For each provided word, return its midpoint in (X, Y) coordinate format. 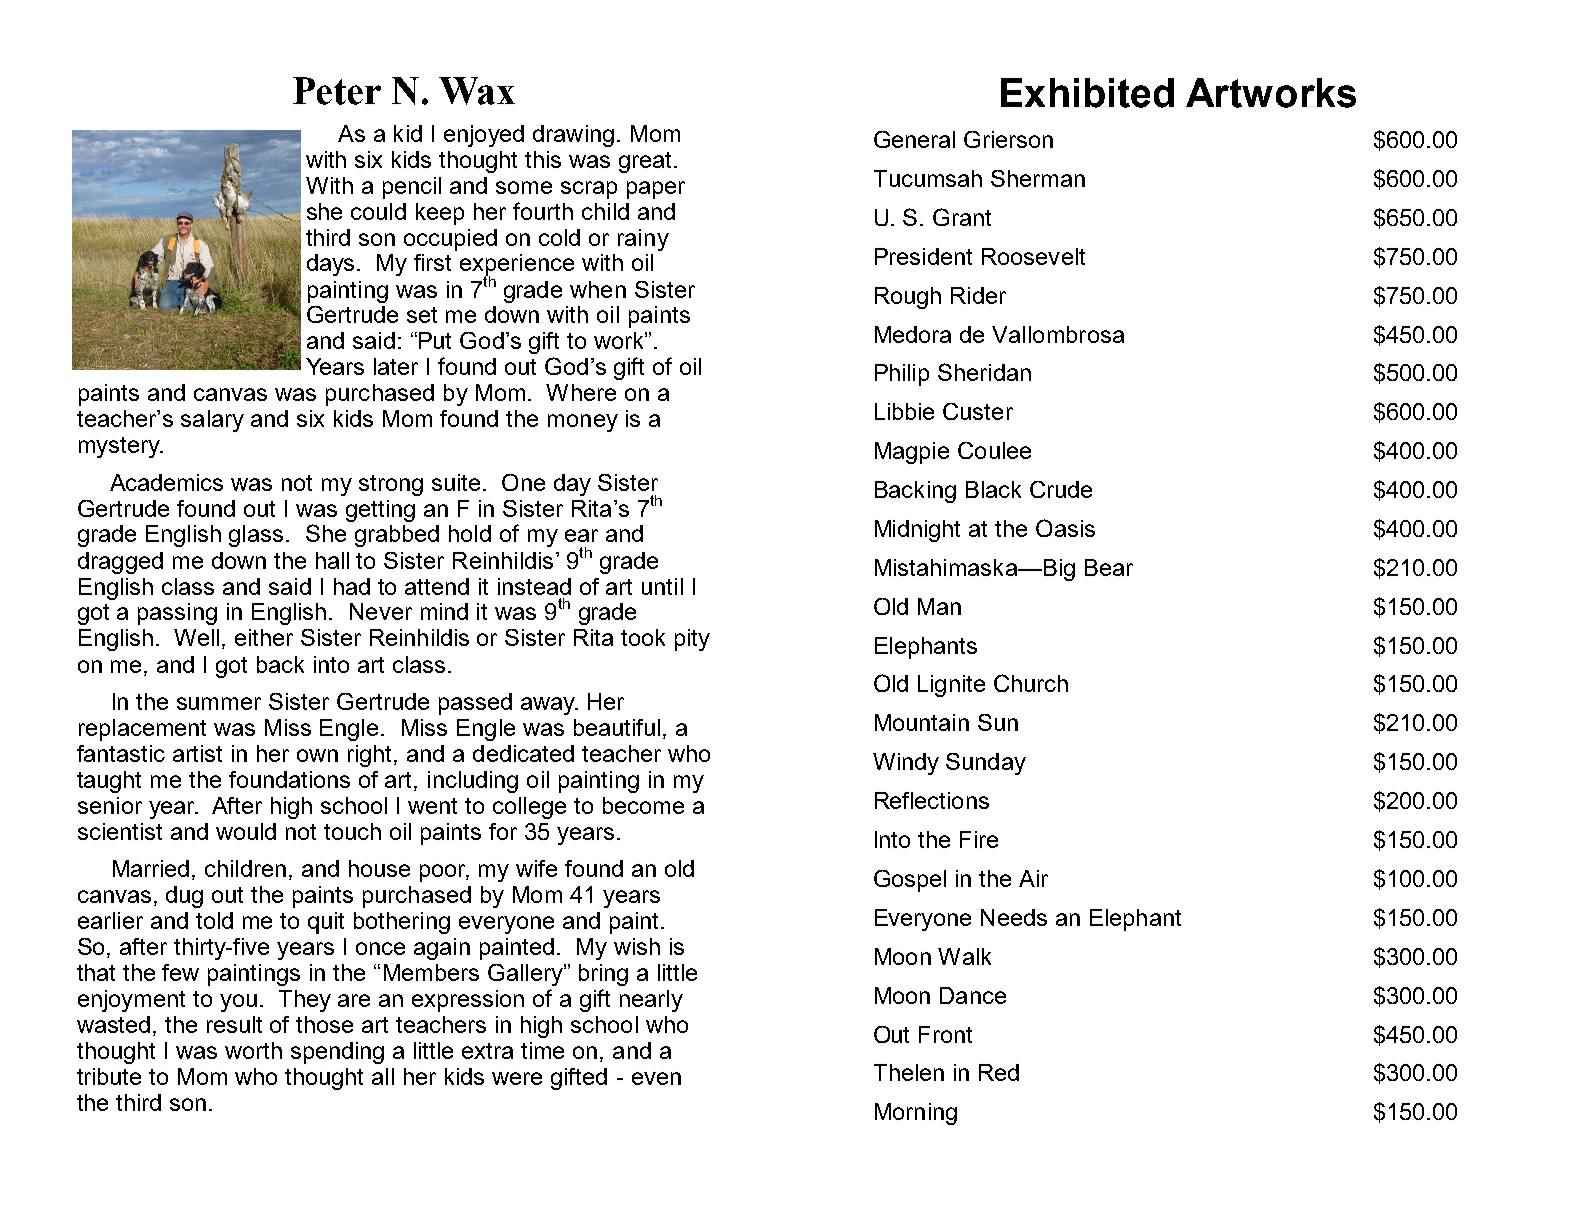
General (914, 139)
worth (253, 1050)
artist (197, 753)
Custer (978, 411)
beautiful (617, 727)
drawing (573, 136)
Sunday (986, 764)
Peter (337, 91)
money (583, 423)
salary (212, 421)
